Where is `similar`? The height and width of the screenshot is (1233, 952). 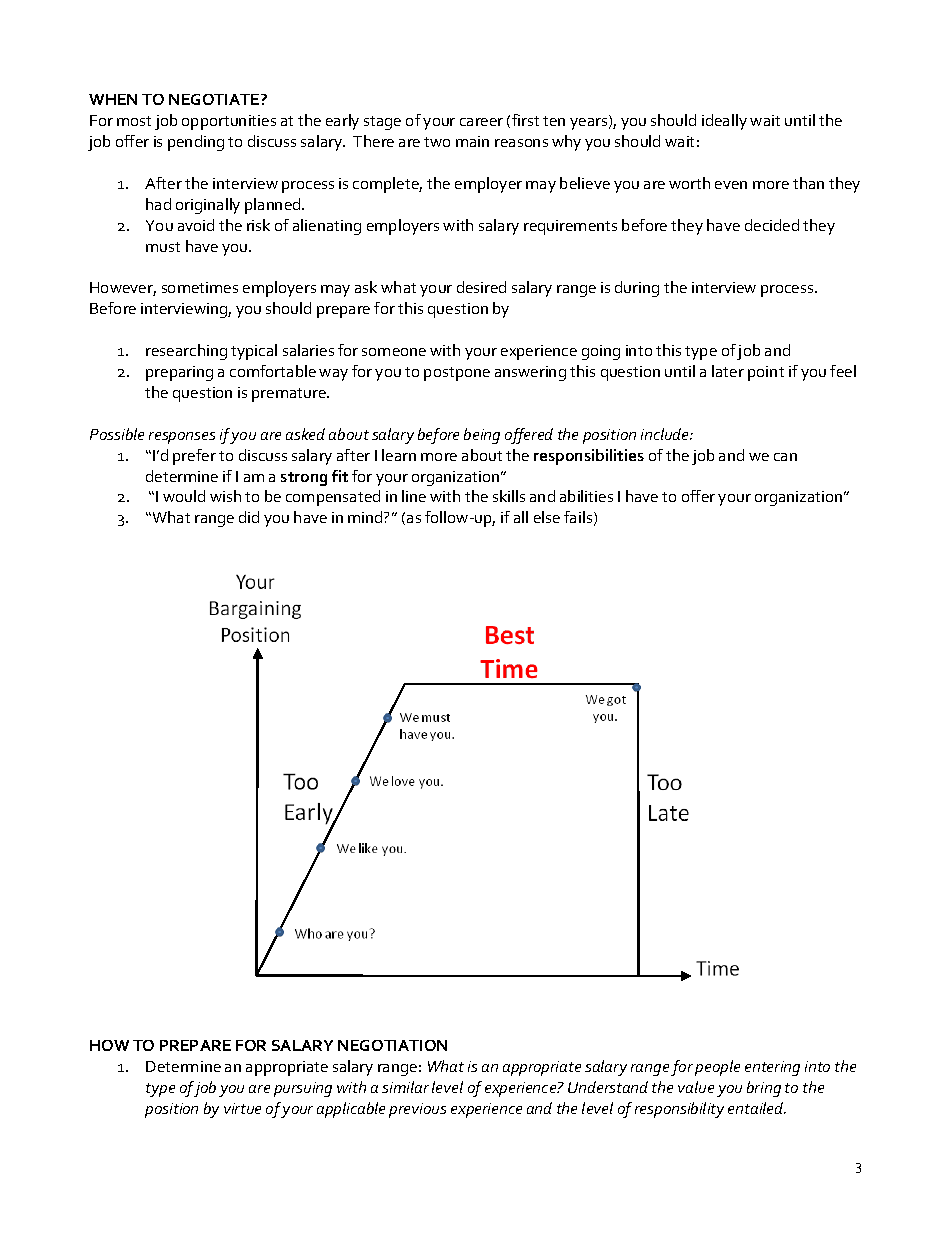
similar is located at coordinates (405, 1087).
